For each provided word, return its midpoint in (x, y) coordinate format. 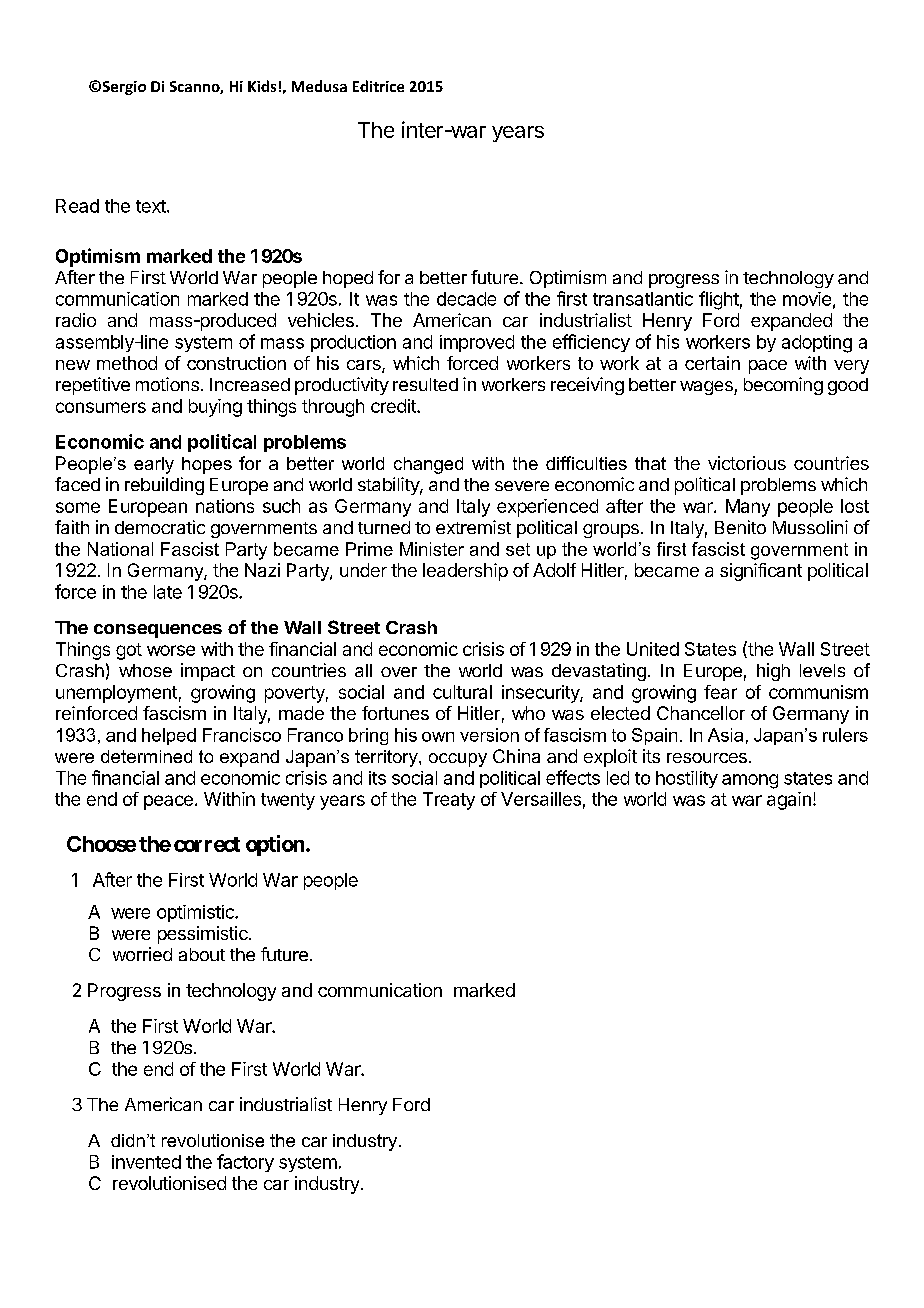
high (773, 672)
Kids (262, 86)
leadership (465, 572)
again (789, 801)
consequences (158, 631)
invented (146, 1162)
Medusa (319, 86)
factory (245, 1163)
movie (807, 299)
